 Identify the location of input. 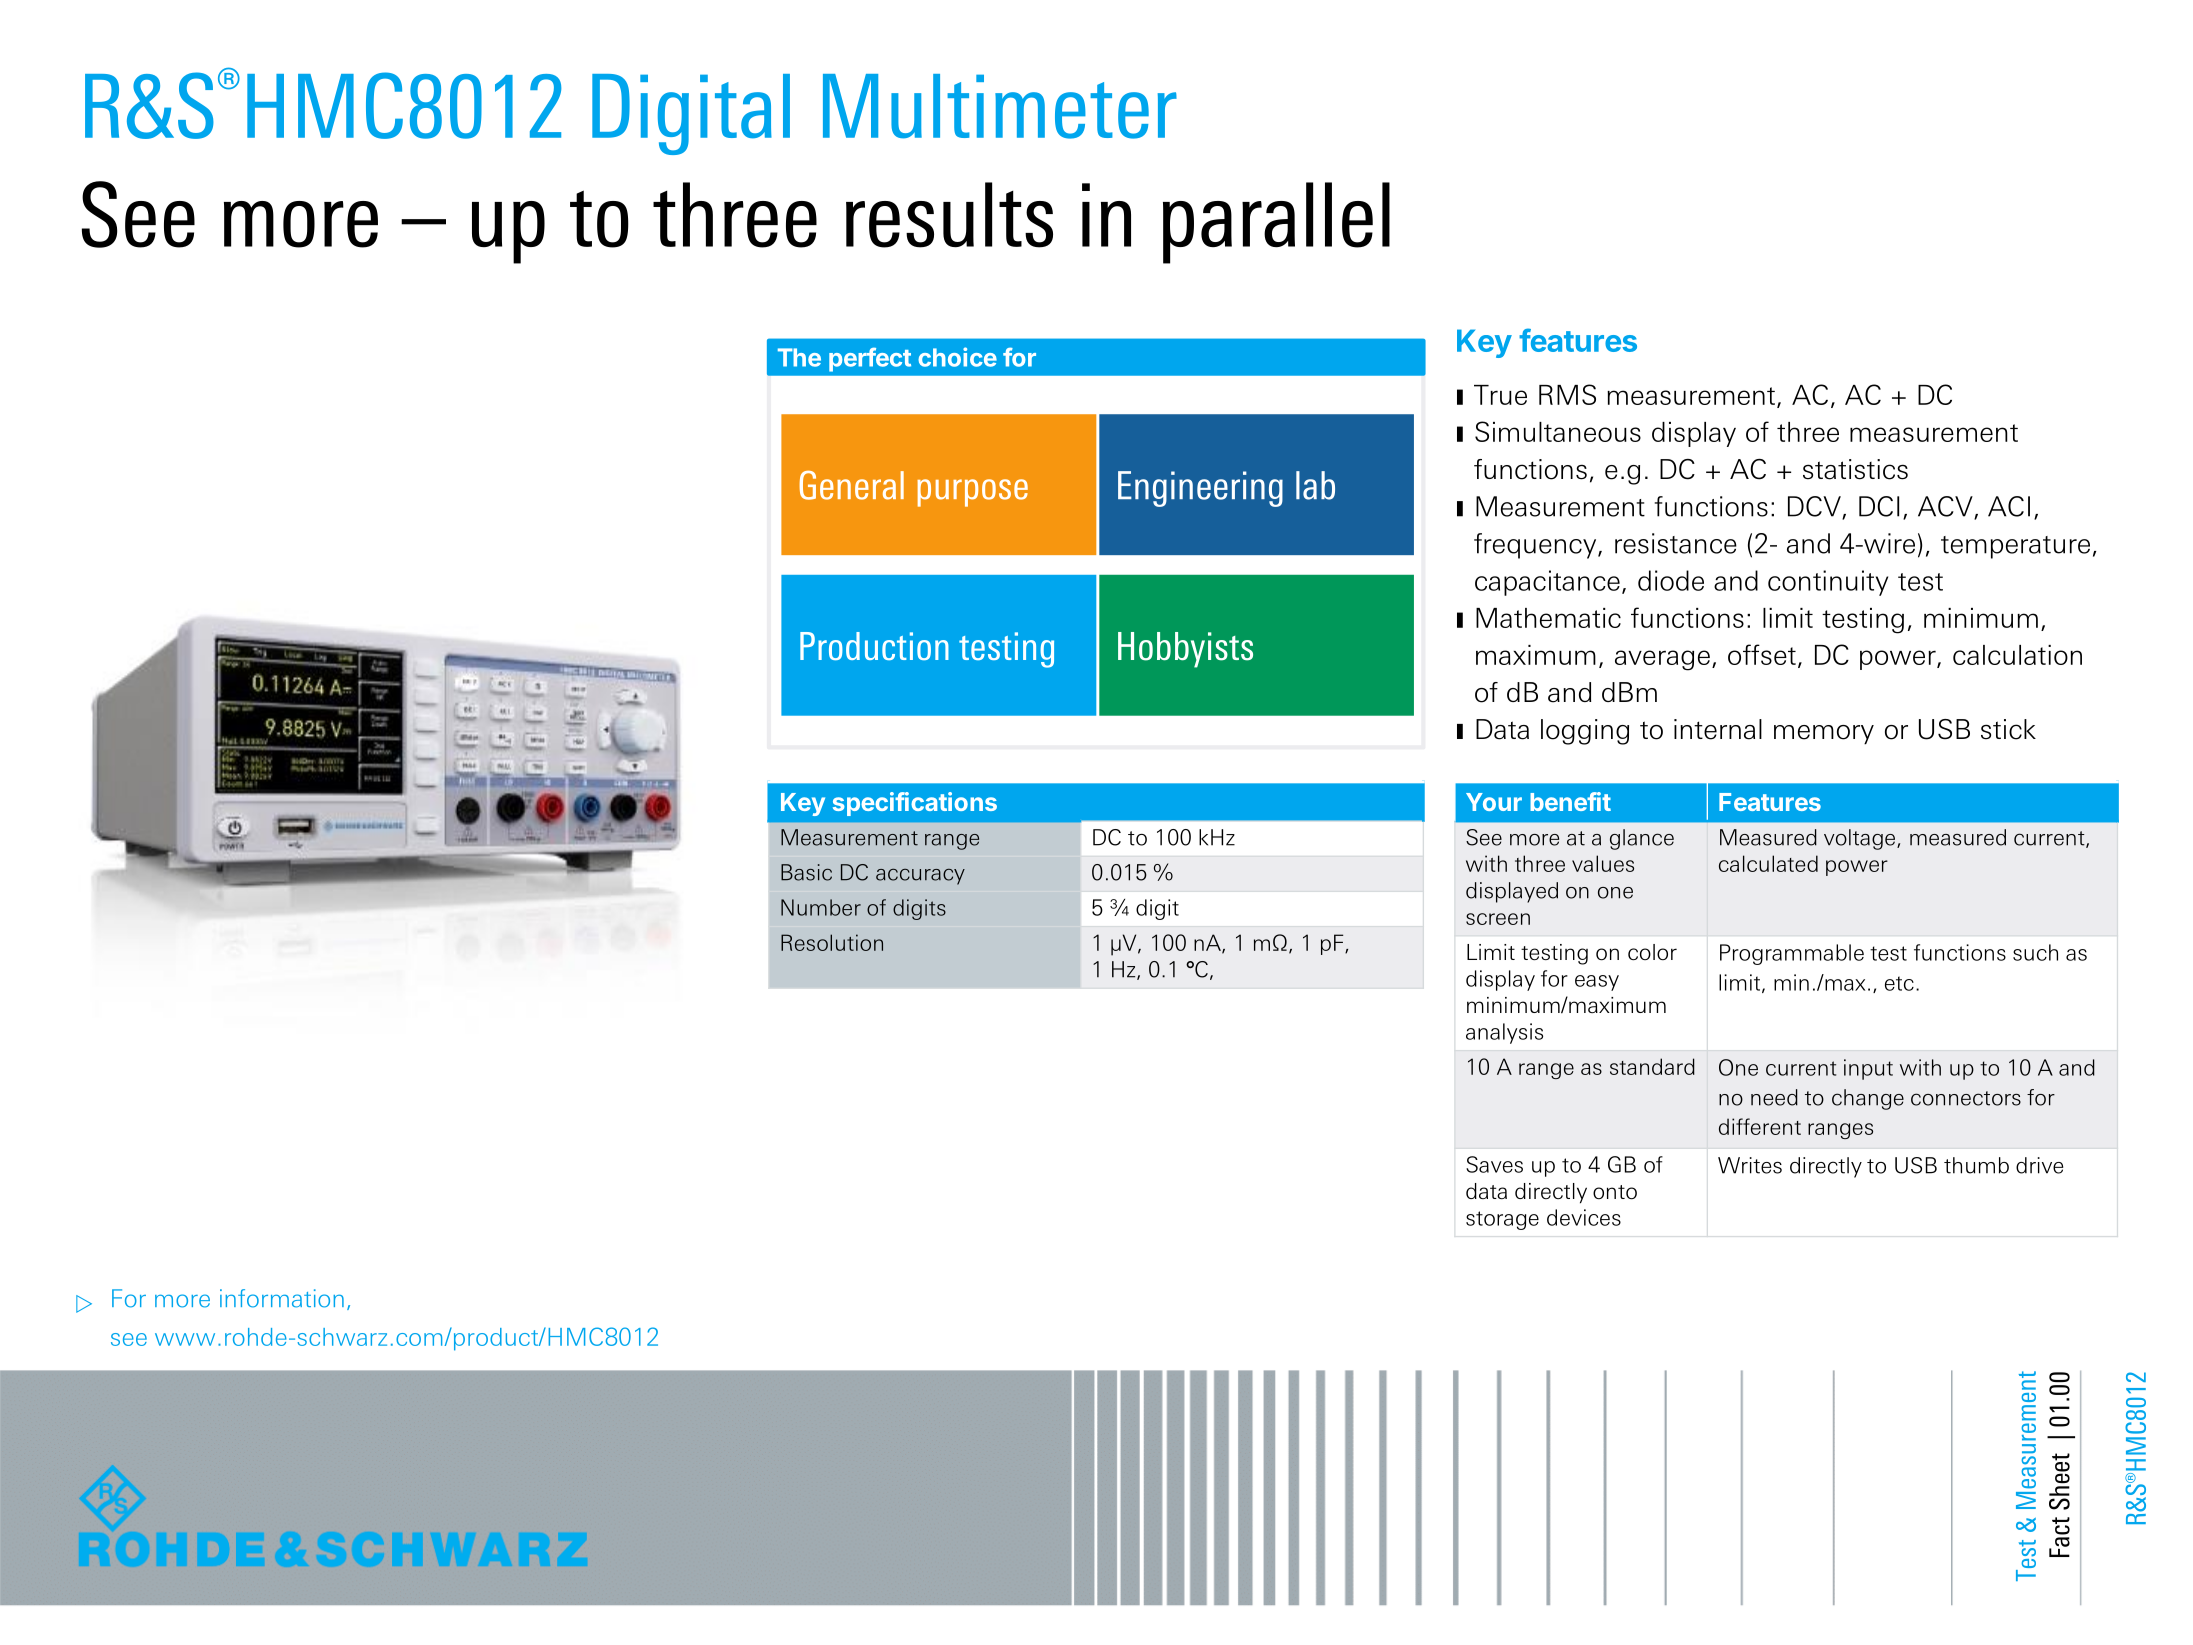
(1868, 1069).
